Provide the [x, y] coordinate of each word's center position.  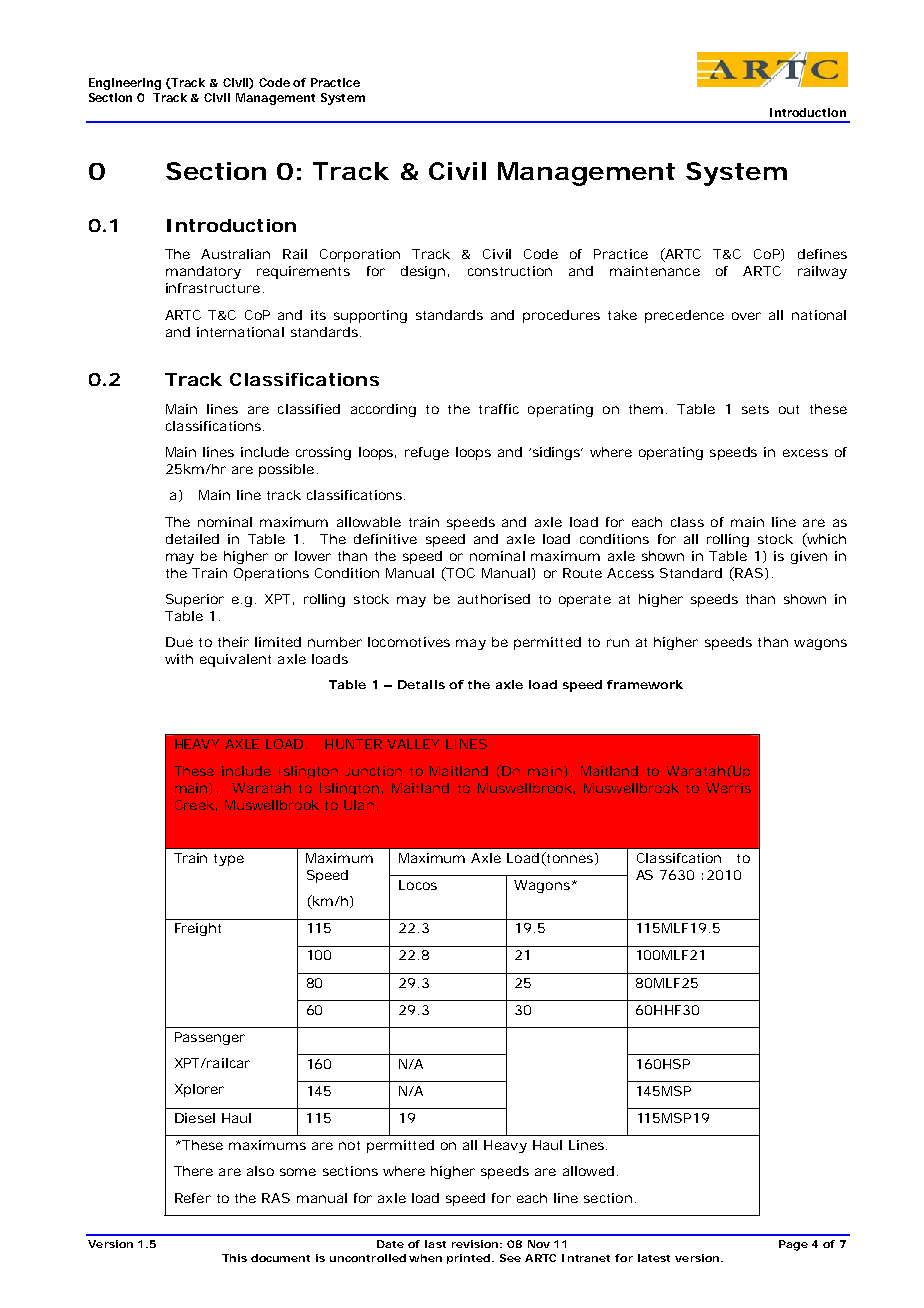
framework [645, 684]
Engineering [125, 84]
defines [822, 254]
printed [470, 1259]
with [179, 659]
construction [510, 271]
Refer [193, 1198]
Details [421, 684]
